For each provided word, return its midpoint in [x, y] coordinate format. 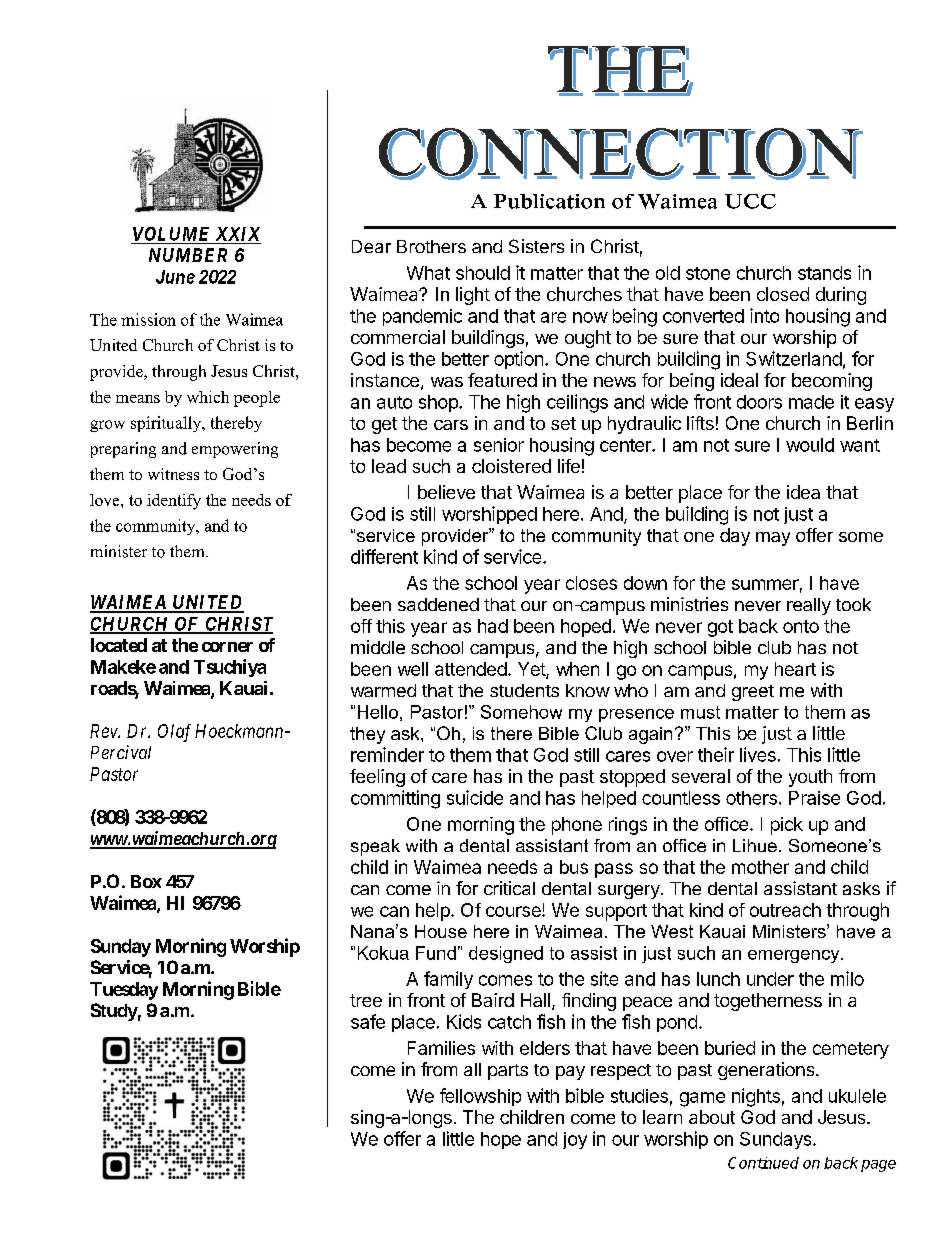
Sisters [536, 246]
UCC [750, 201]
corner [227, 647]
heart [795, 669]
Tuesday [124, 991]
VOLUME [171, 234]
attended [471, 669]
